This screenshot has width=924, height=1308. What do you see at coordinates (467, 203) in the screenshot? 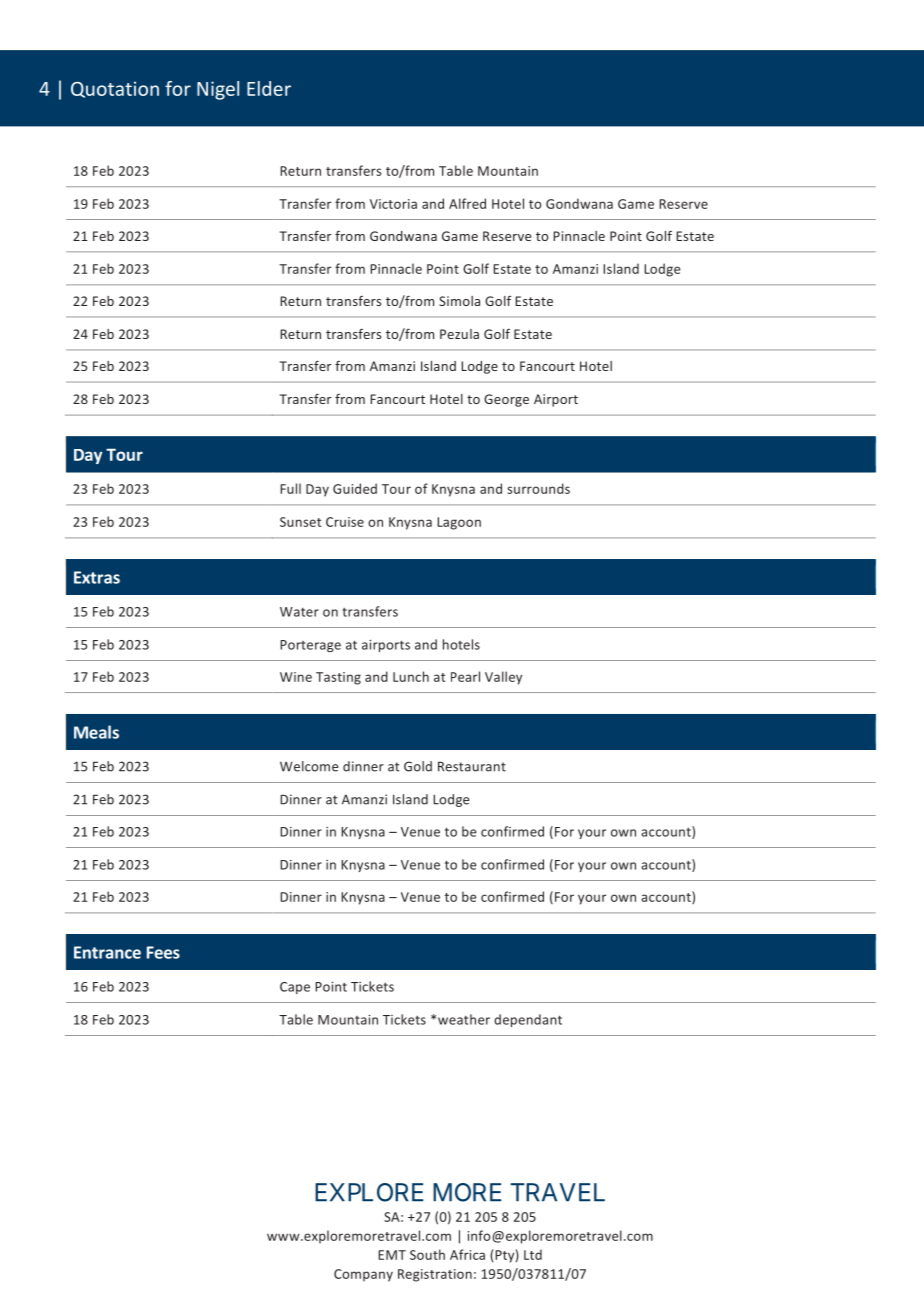
I see `Alfred` at bounding box center [467, 203].
